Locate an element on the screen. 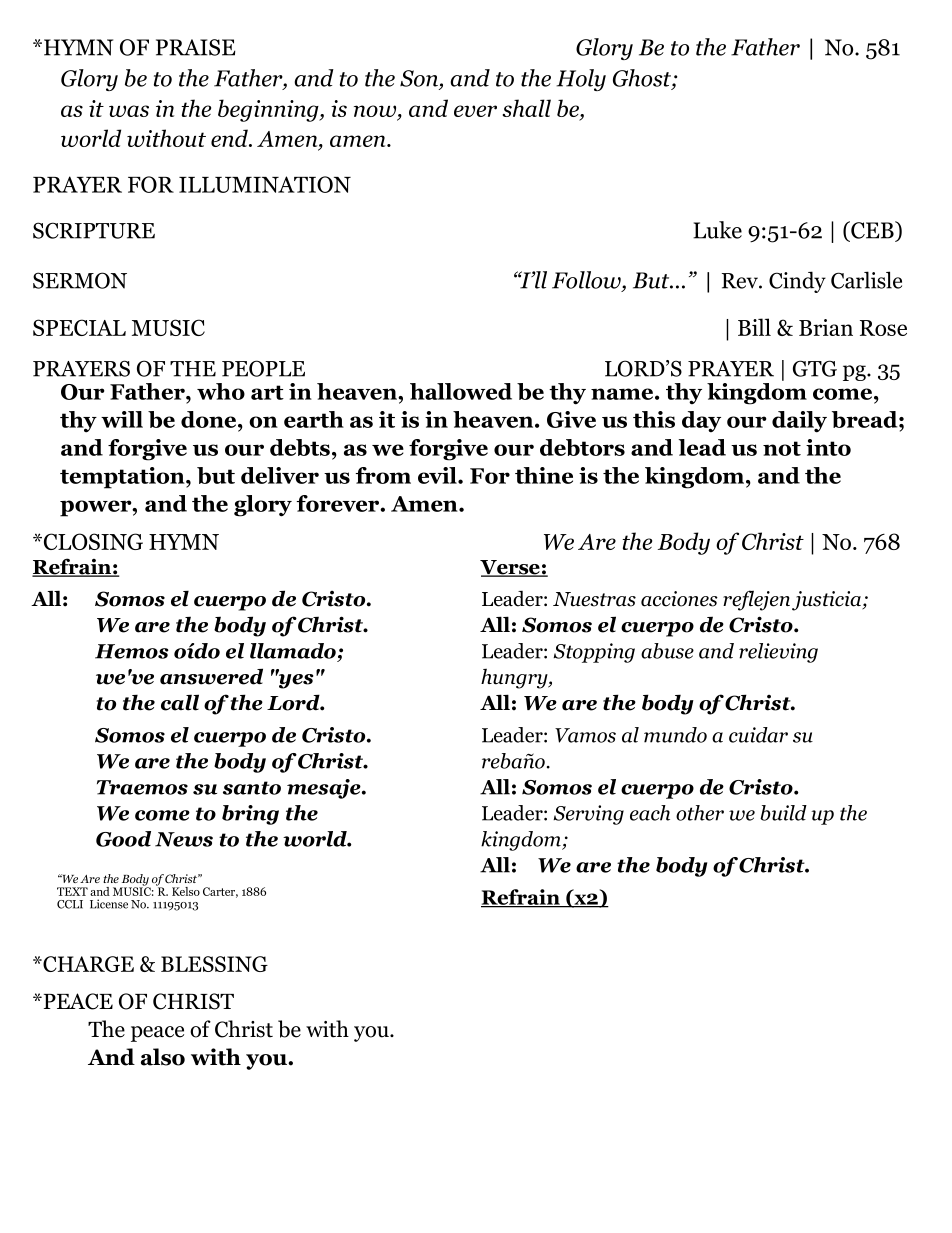 The width and height of the screenshot is (952, 1233). Verse is located at coordinates (511, 568).
